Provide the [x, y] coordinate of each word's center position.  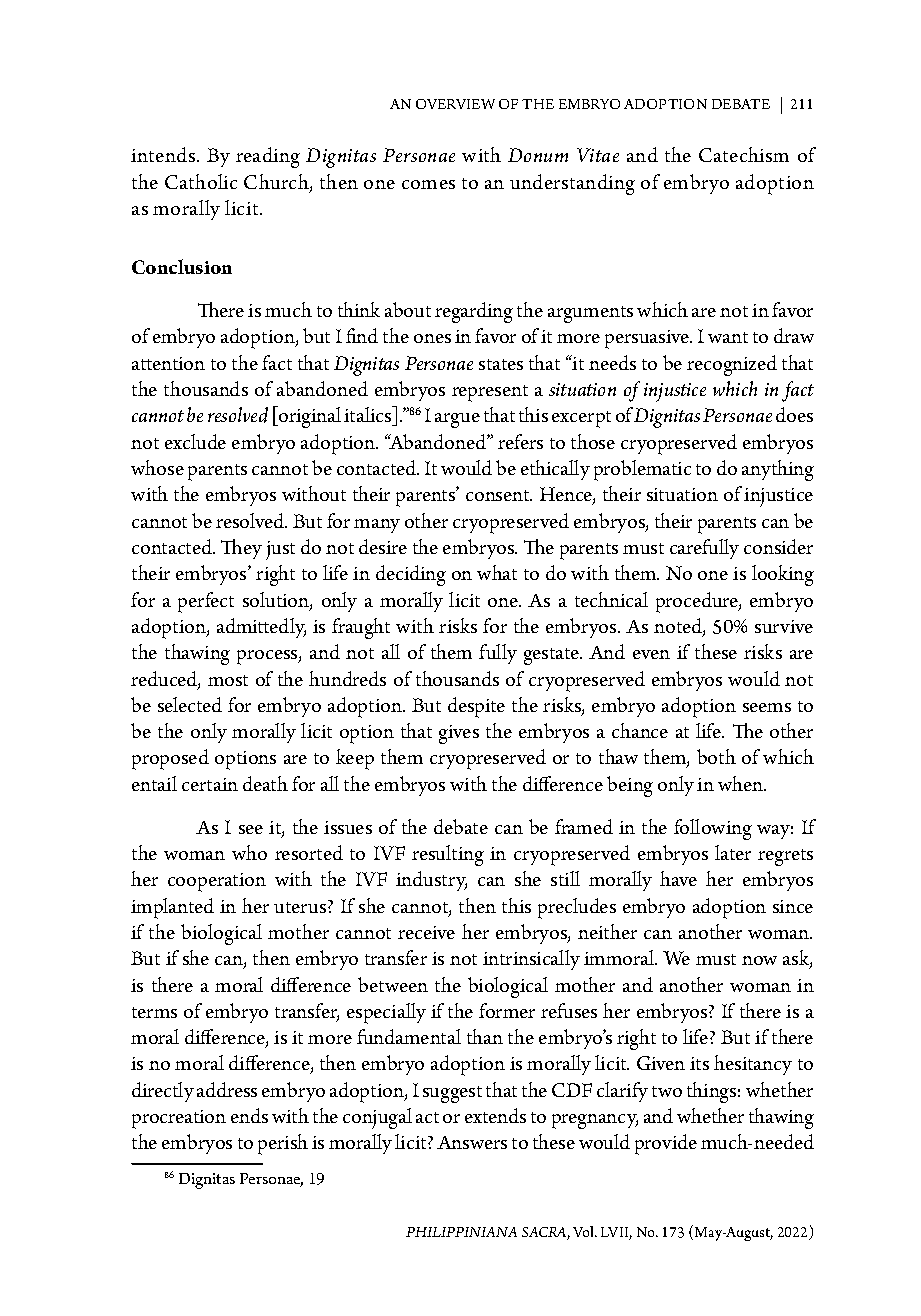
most [228, 680]
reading [268, 157]
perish [283, 1144]
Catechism [744, 154]
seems [767, 707]
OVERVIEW [455, 104]
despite [476, 707]
